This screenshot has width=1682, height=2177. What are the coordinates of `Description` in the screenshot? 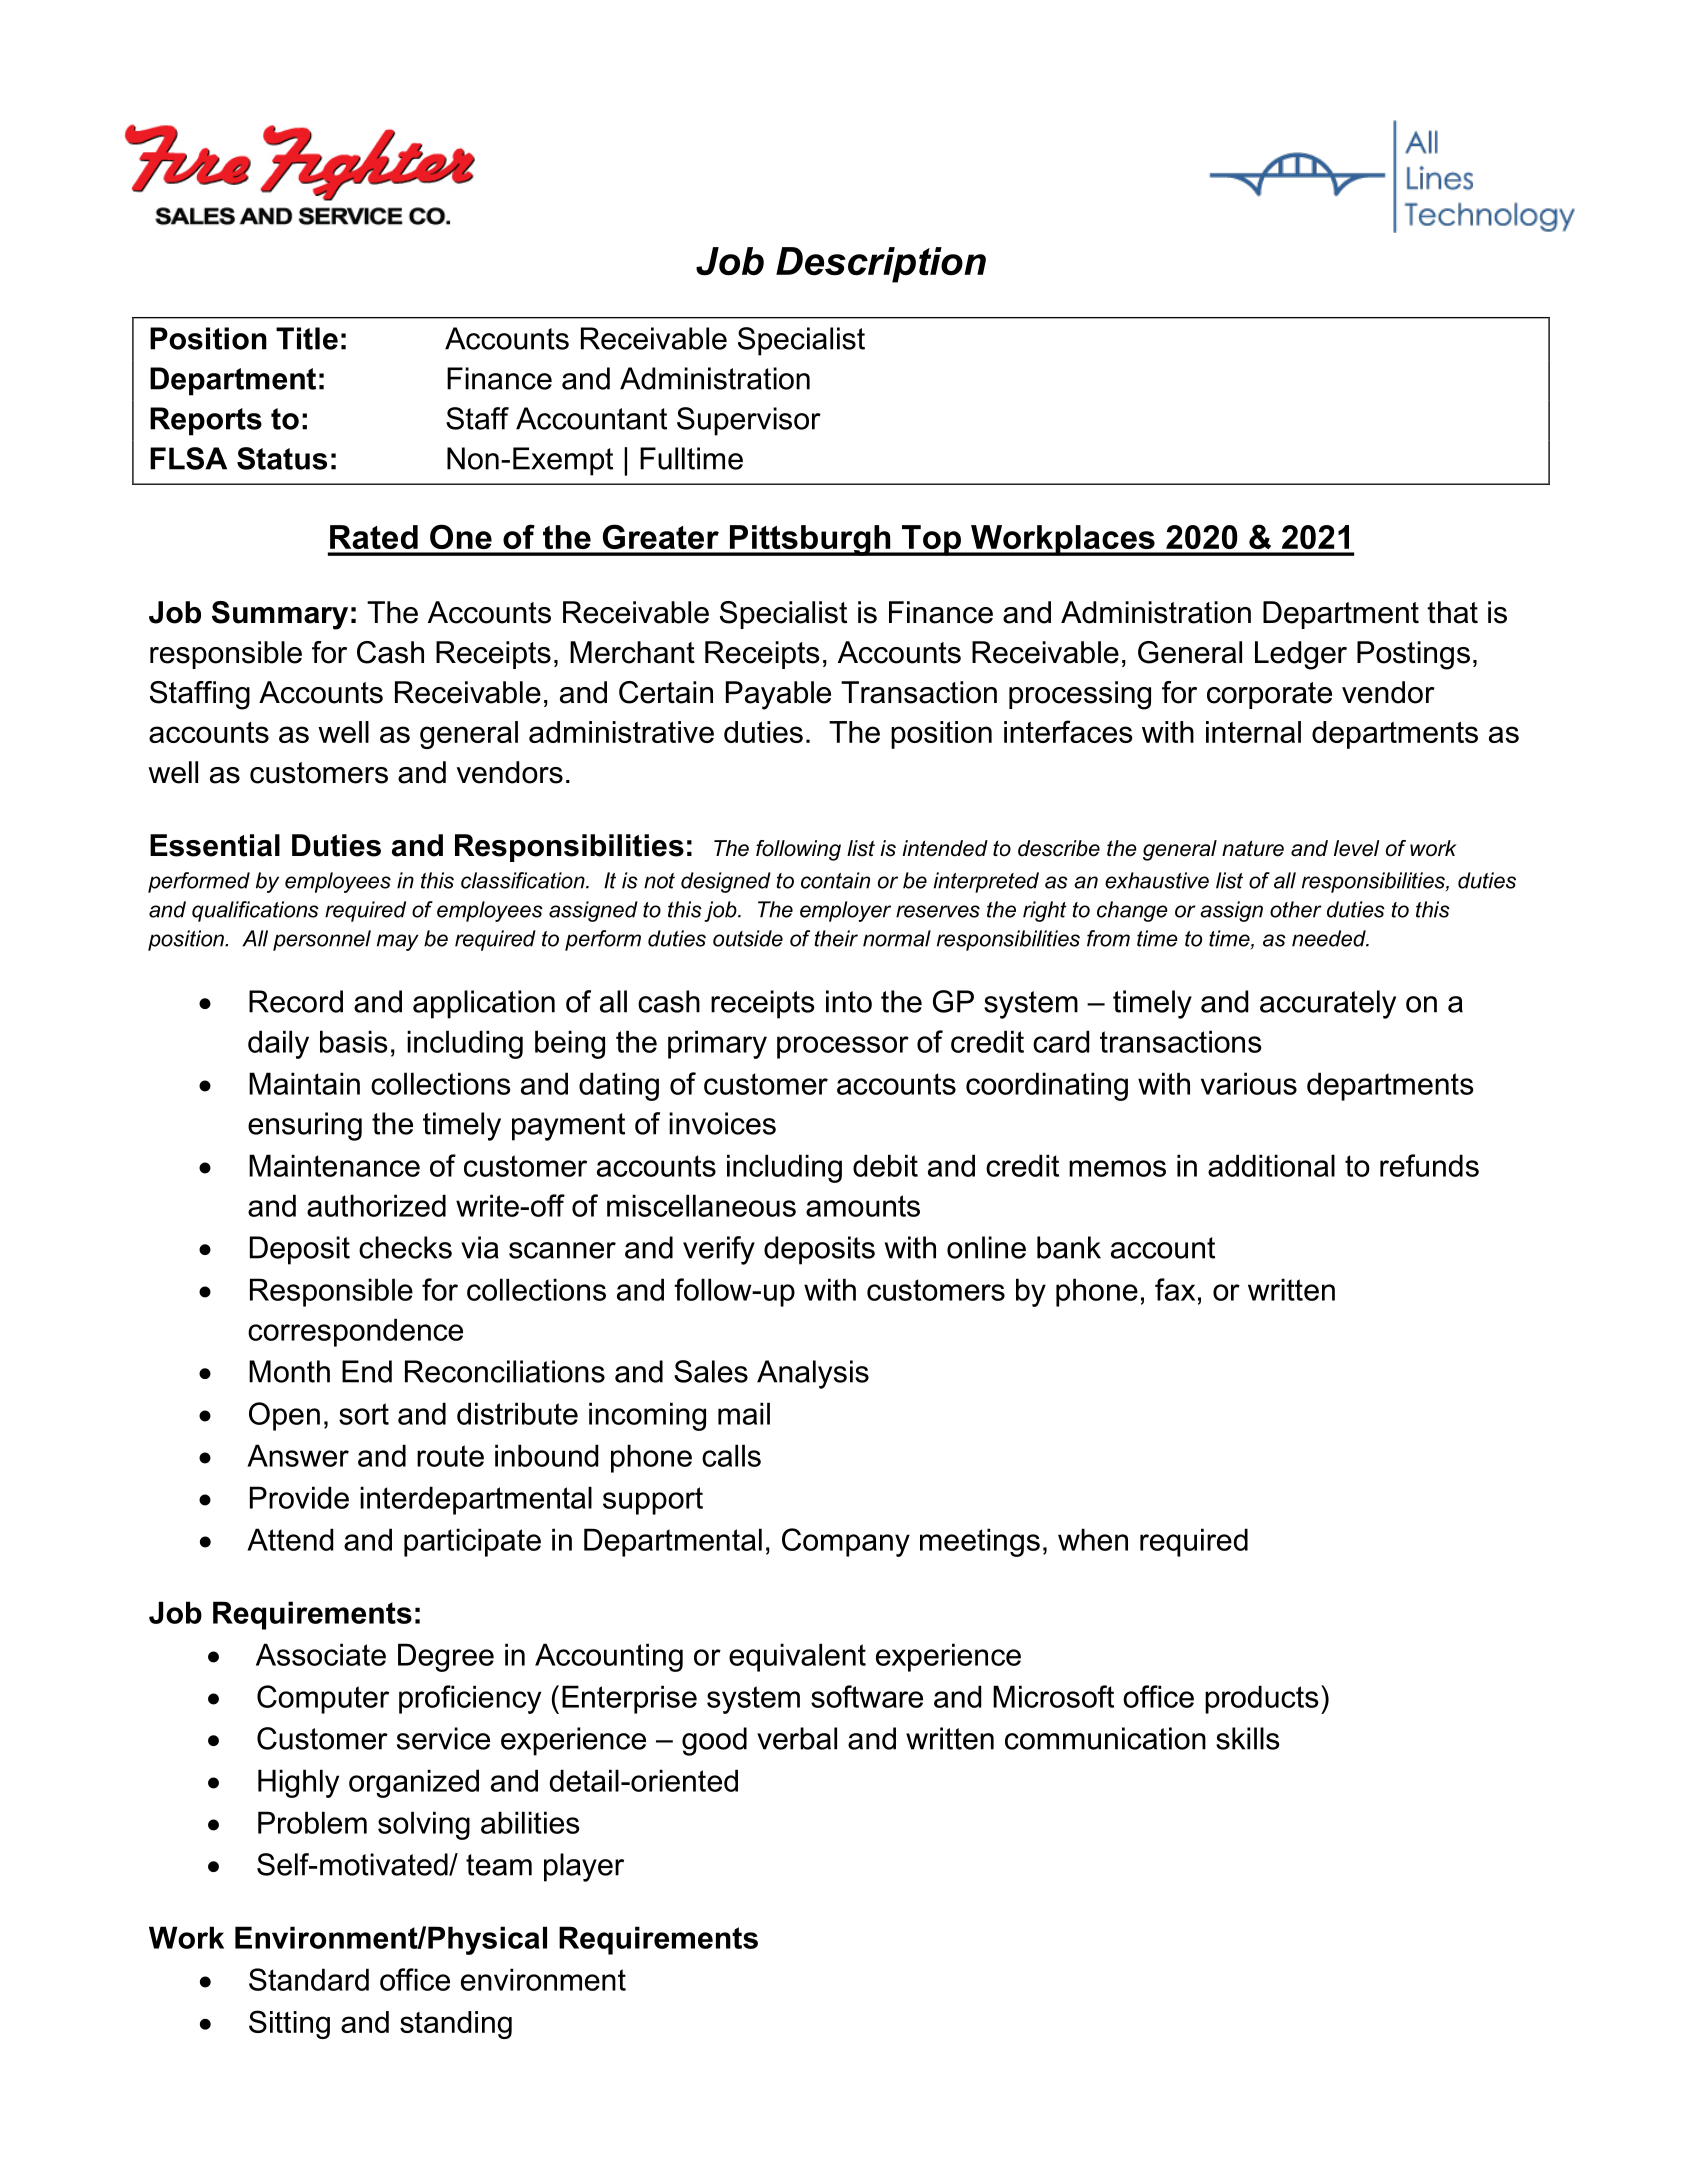 It's located at (881, 265).
